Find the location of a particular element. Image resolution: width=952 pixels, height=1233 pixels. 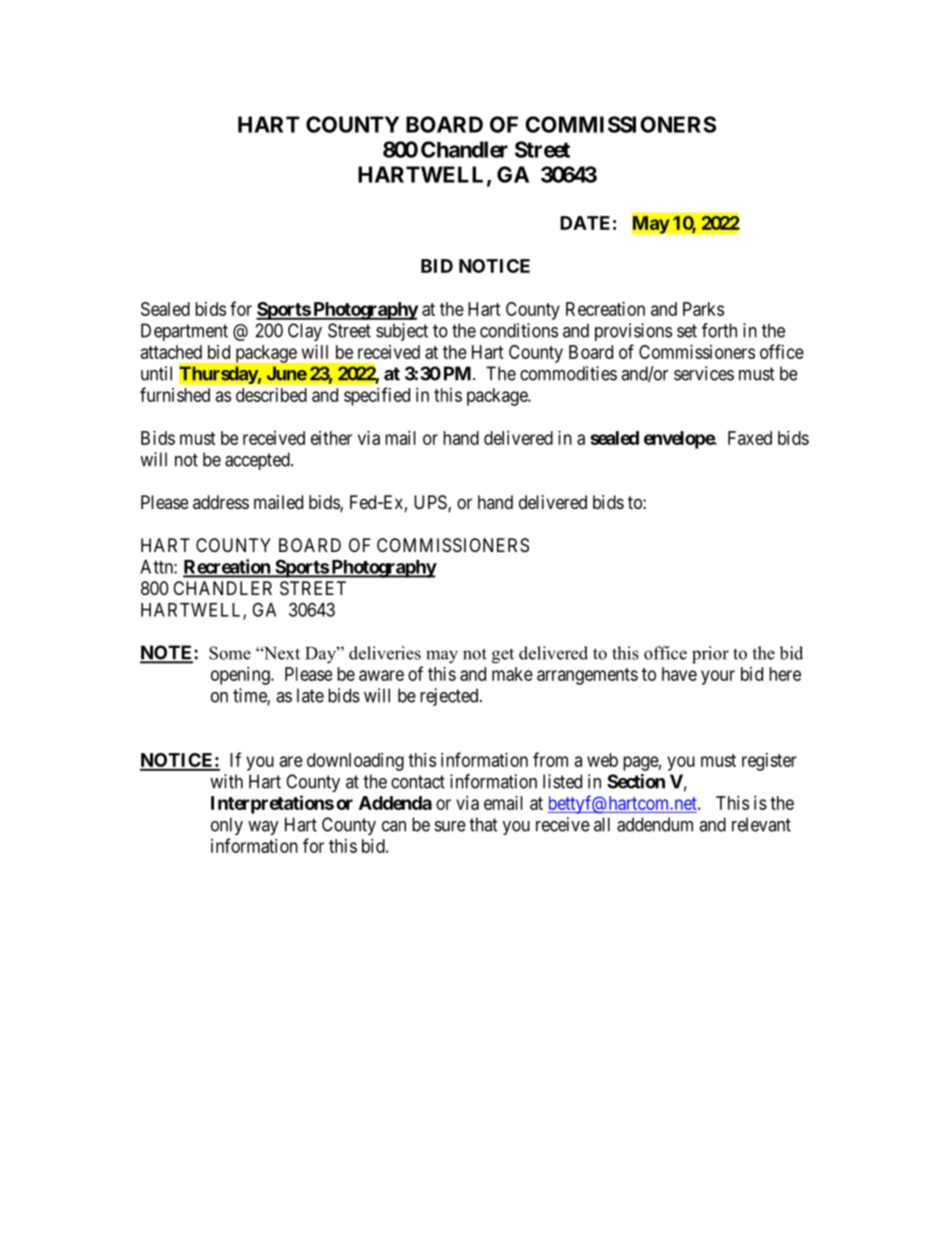

prior is located at coordinates (710, 655).
